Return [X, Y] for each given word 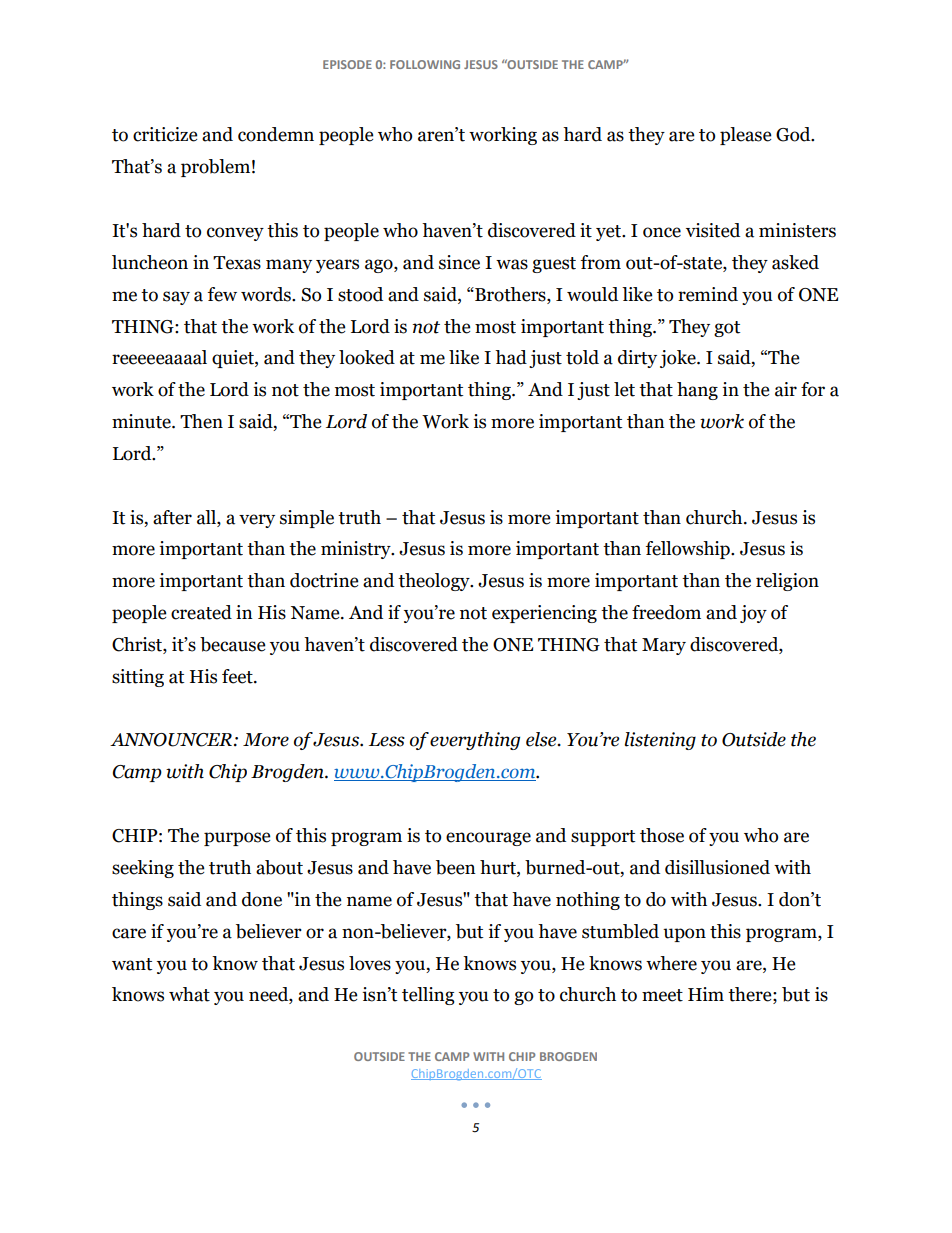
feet [238, 676]
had [511, 357]
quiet [234, 359]
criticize [165, 134]
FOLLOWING [425, 64]
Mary [664, 646]
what [189, 994]
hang [697, 391]
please [745, 136]
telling [428, 996]
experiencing [544, 614]
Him [706, 994]
